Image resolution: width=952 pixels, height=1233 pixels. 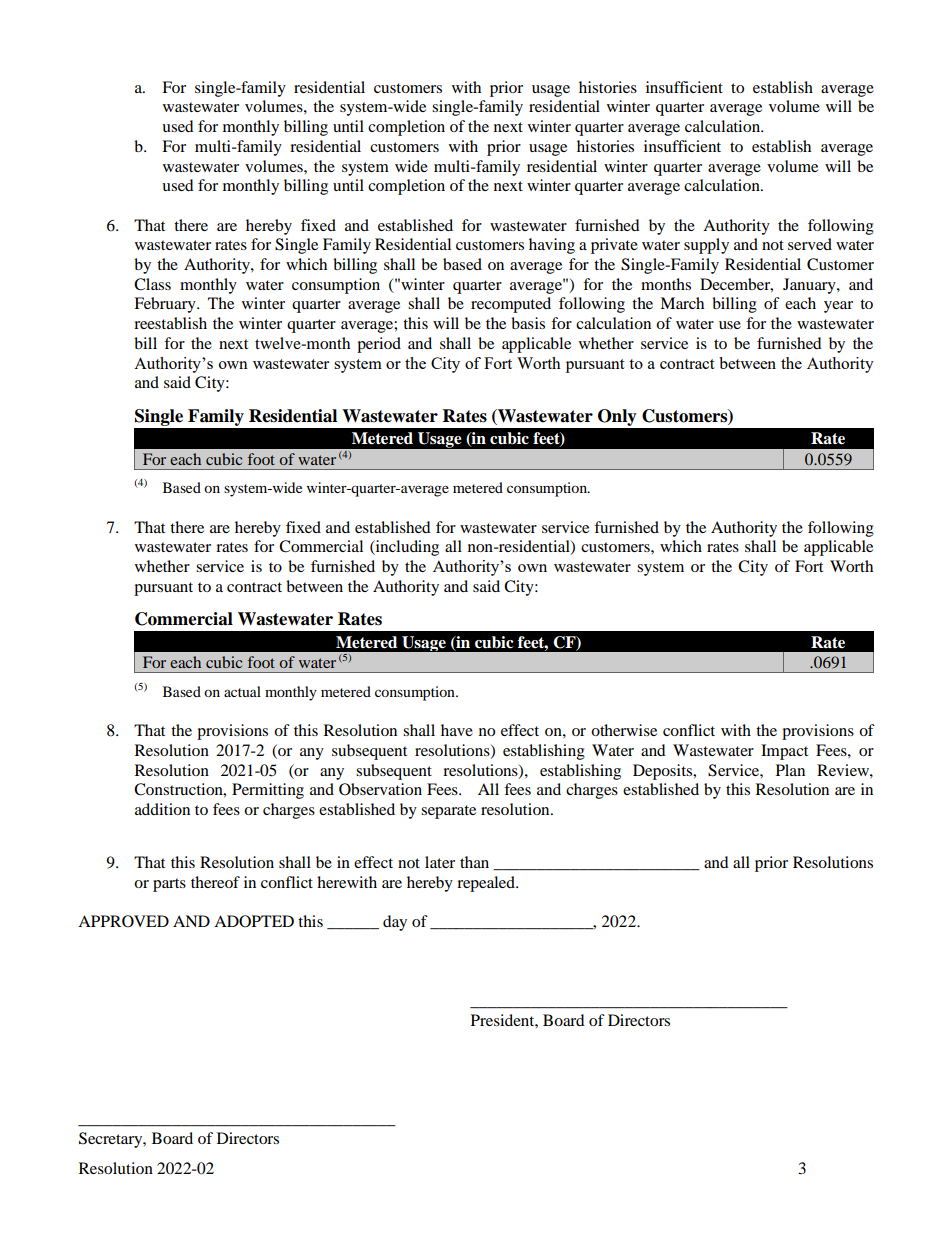 What do you see at coordinates (268, 791) in the image?
I see `Permitting` at bounding box center [268, 791].
